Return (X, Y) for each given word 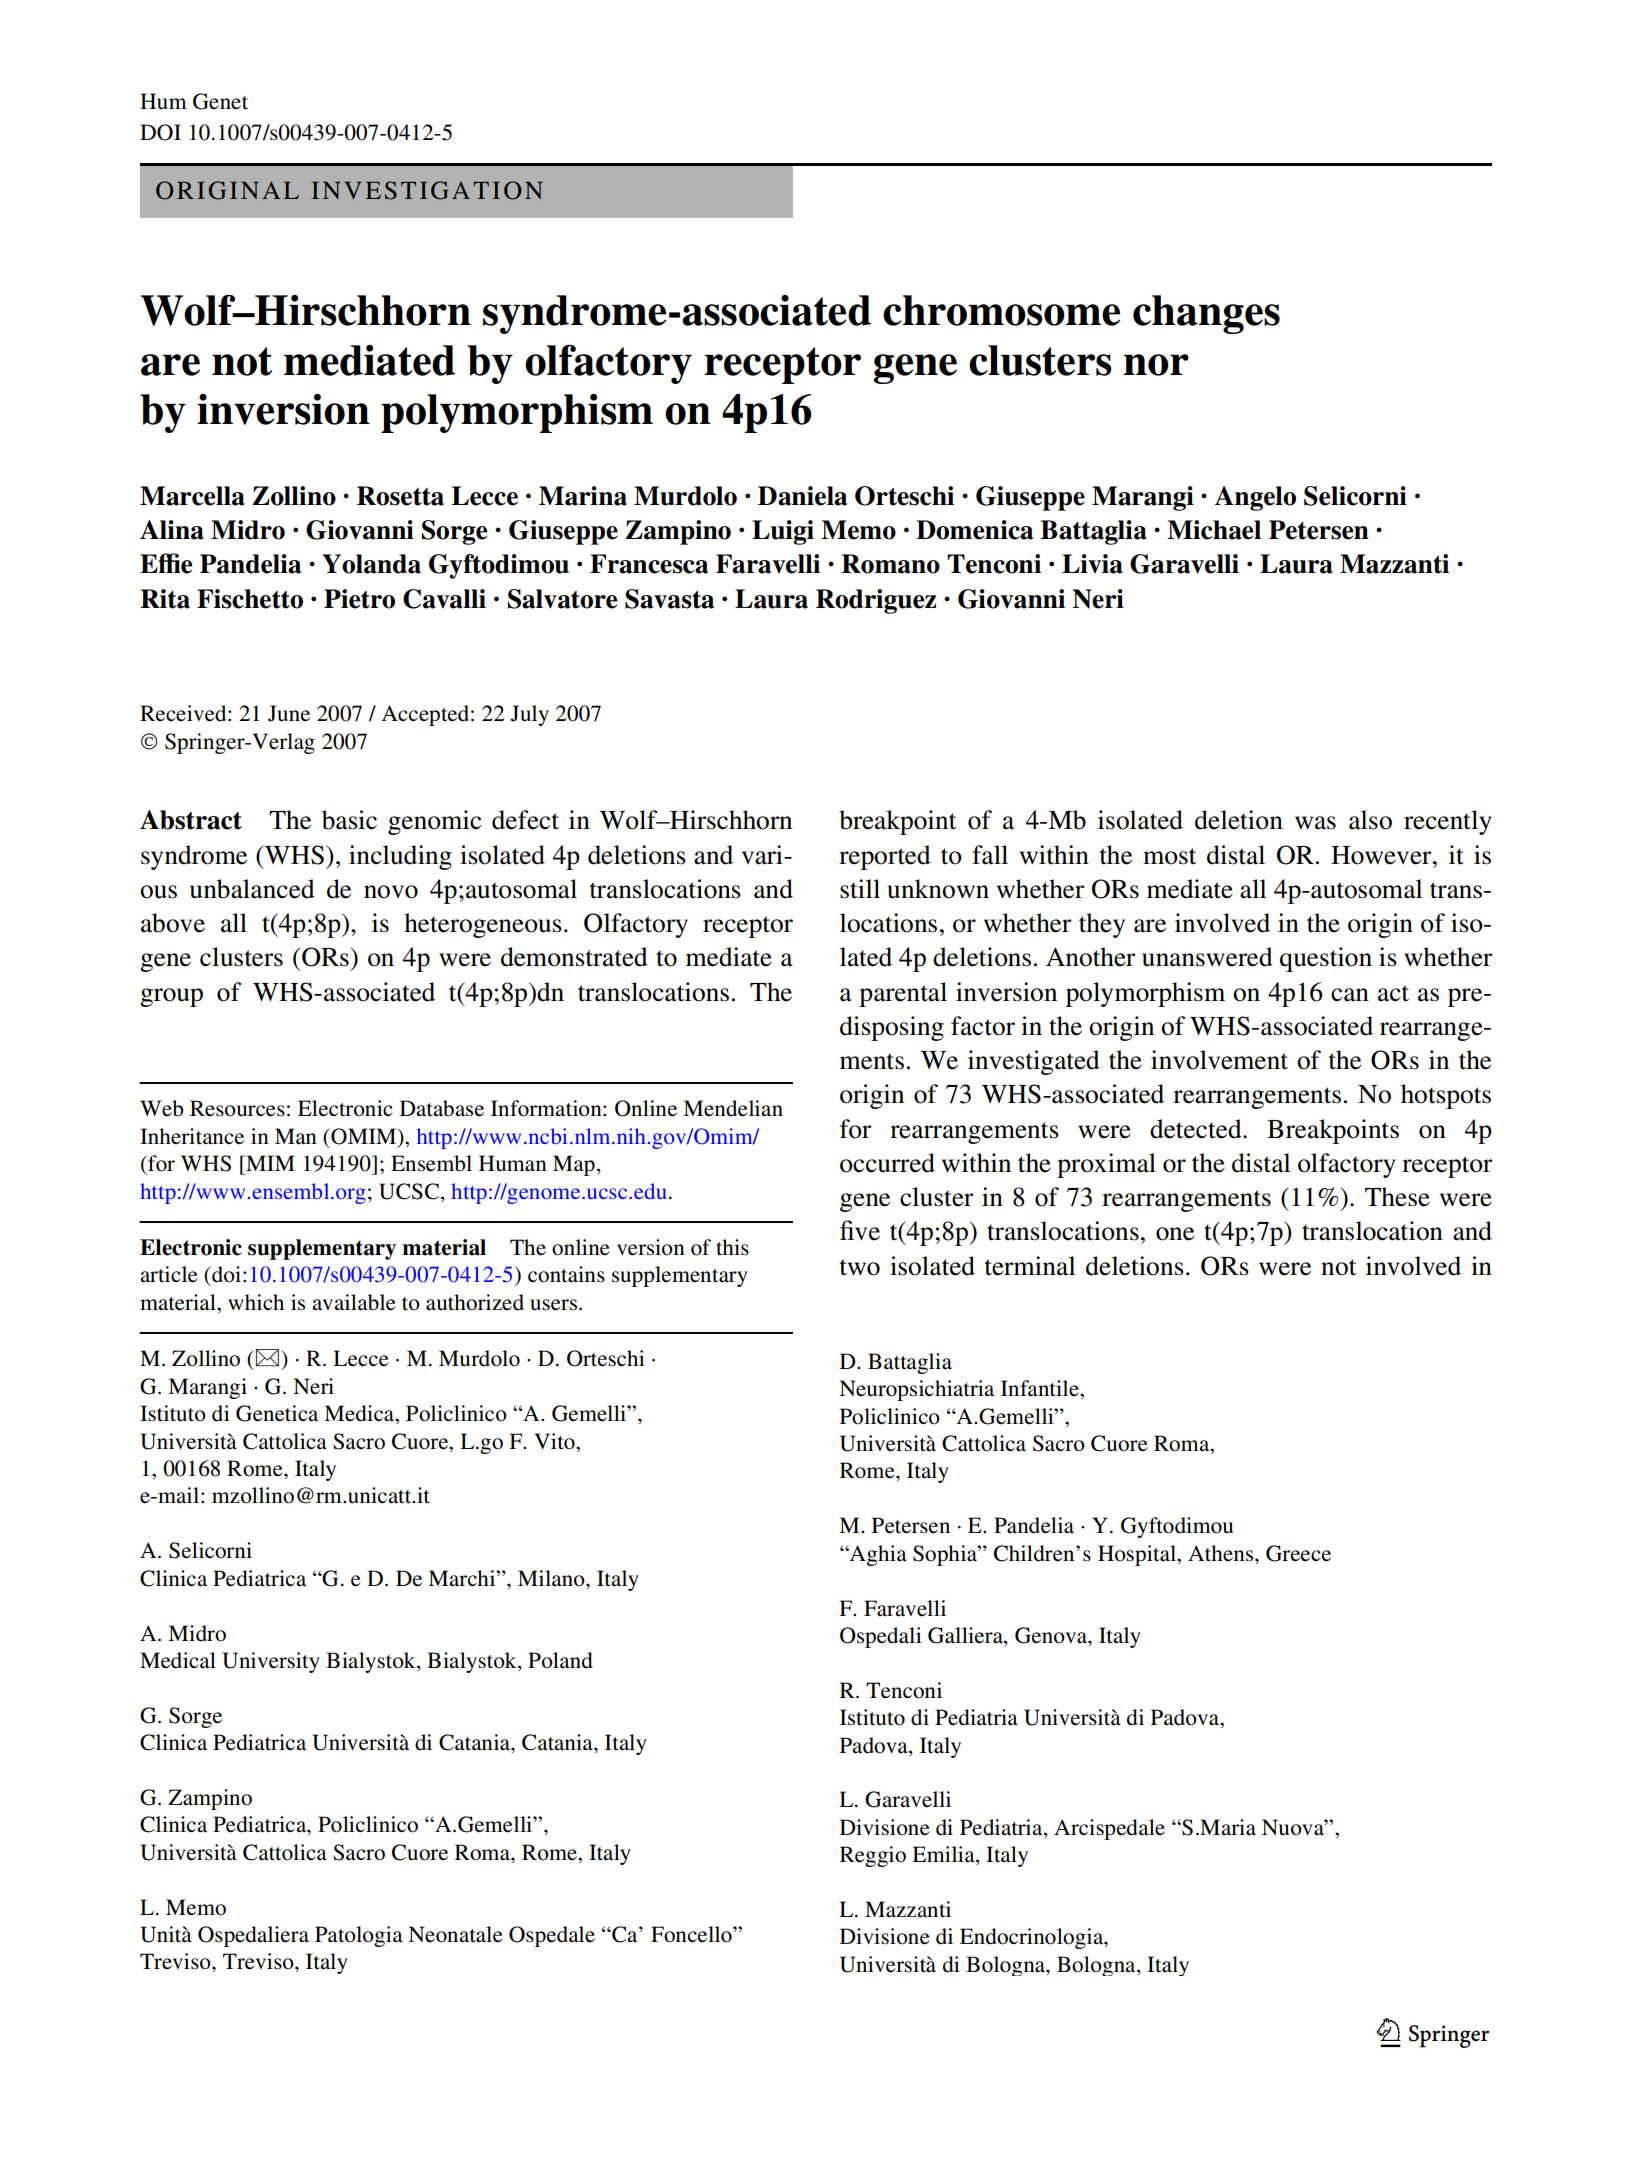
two (860, 1267)
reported (885, 857)
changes (1206, 314)
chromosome (1001, 310)
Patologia (359, 1936)
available (354, 1302)
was (1315, 823)
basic (349, 820)
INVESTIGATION (427, 190)
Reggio (873, 1856)
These (1397, 1197)
